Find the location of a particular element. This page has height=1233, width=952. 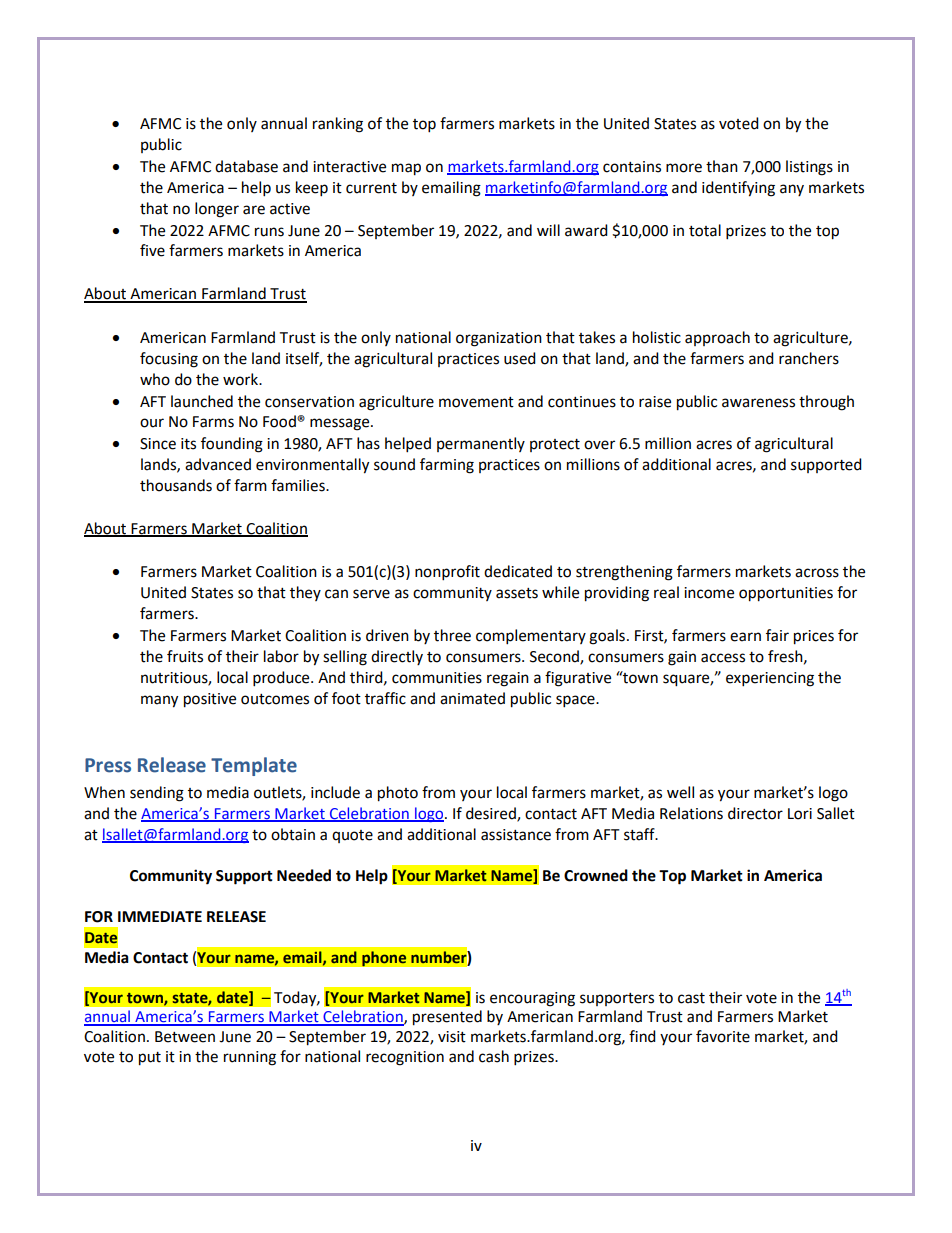

positive is located at coordinates (210, 700).
